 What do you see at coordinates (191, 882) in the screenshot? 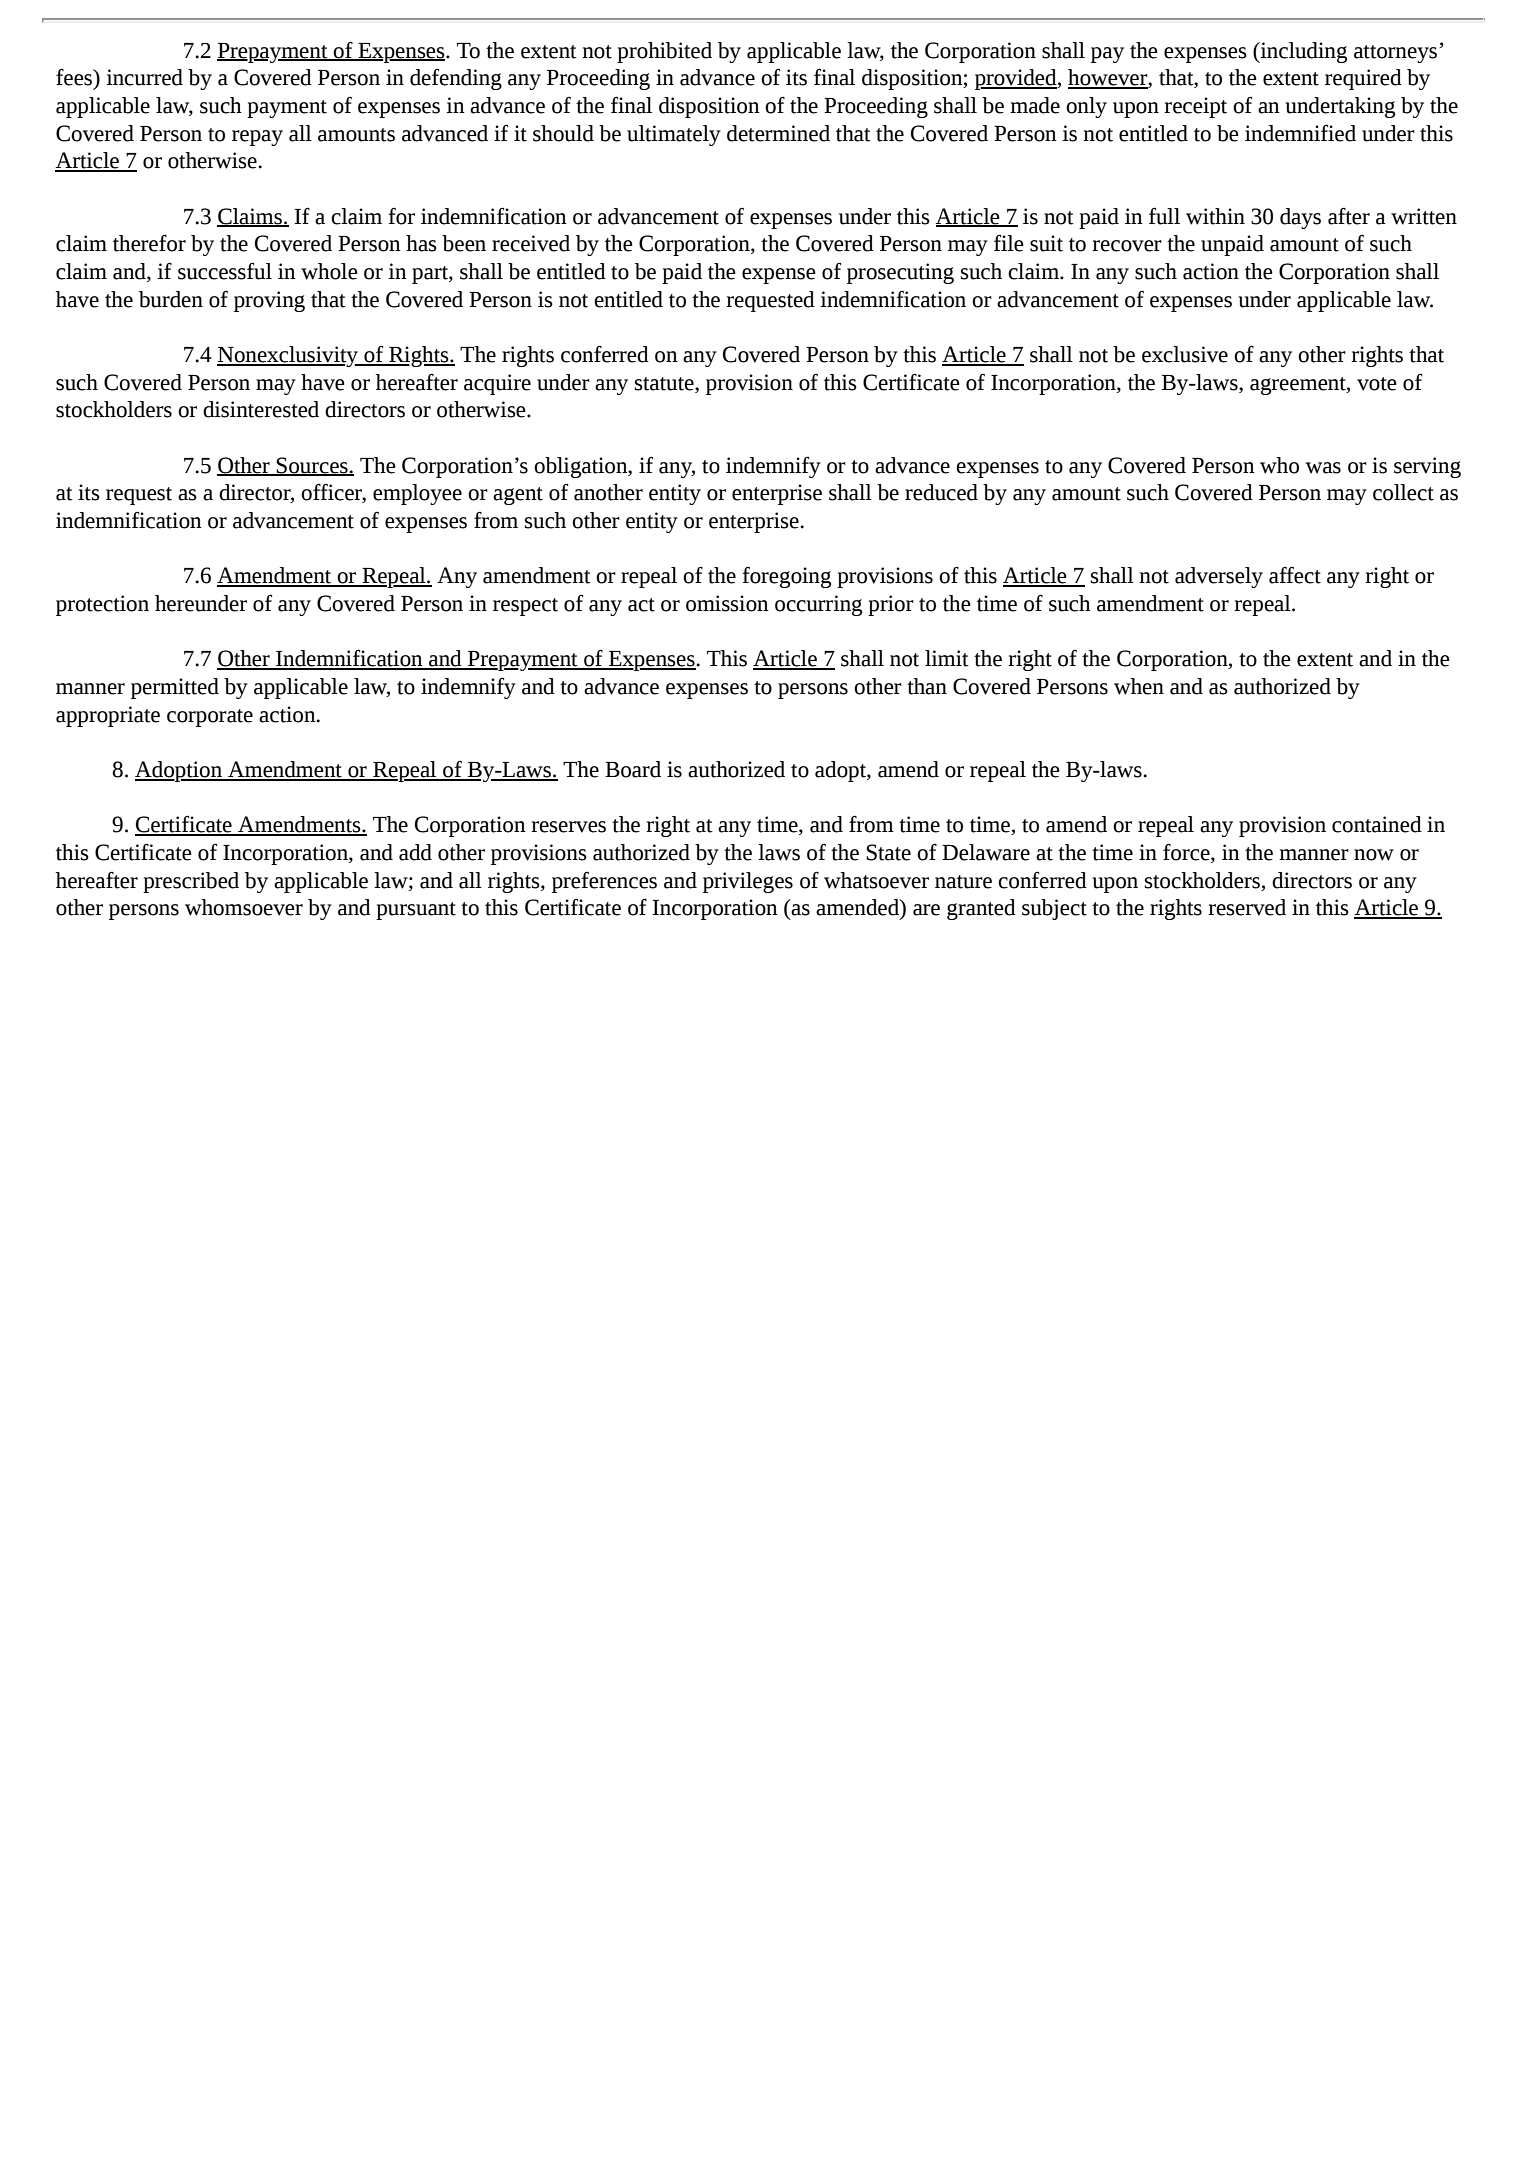
I see `prescribed` at bounding box center [191, 882].
